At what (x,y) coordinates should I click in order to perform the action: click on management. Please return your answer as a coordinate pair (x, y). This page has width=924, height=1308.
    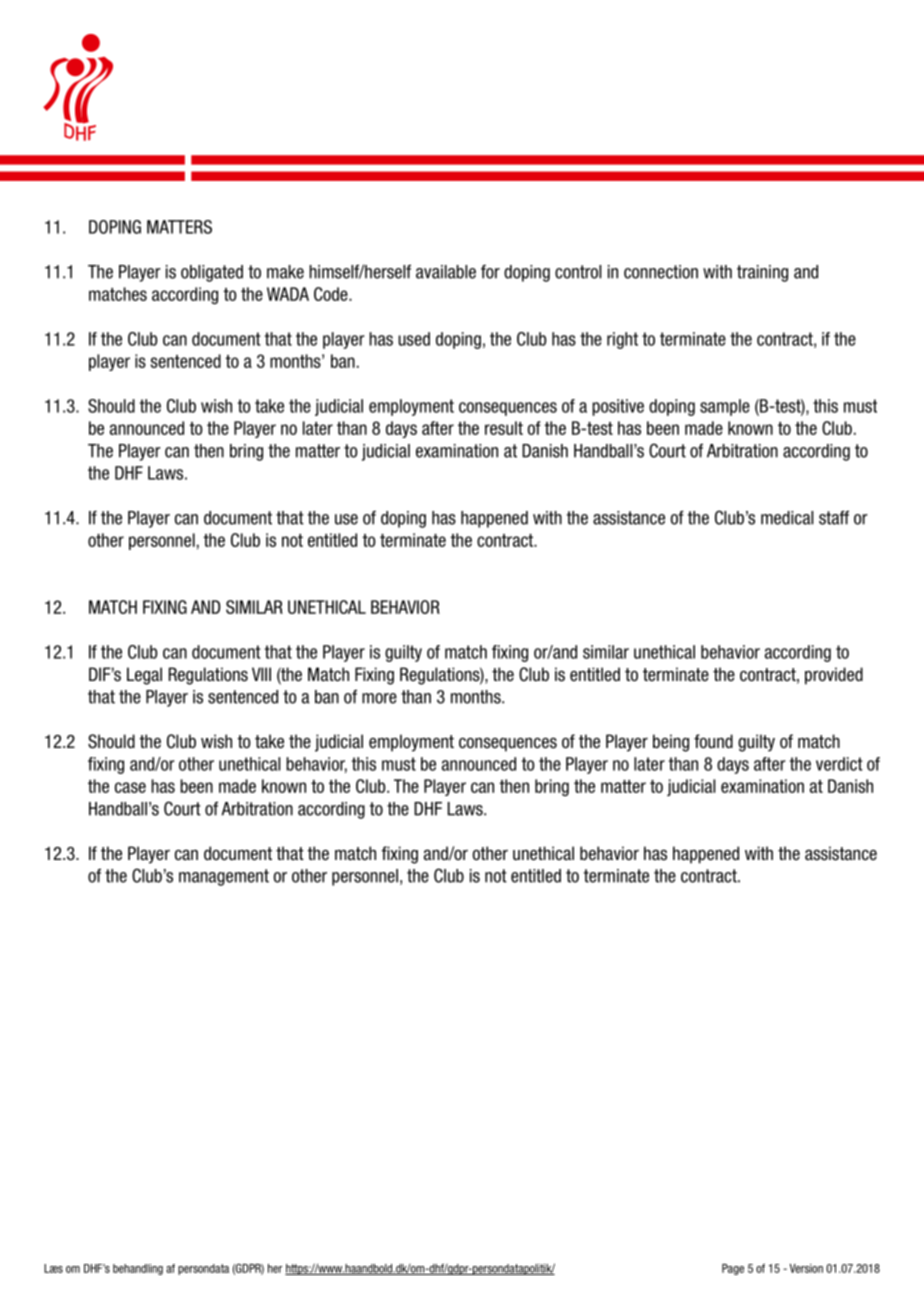
    Looking at the image, I should click on (224, 877).
